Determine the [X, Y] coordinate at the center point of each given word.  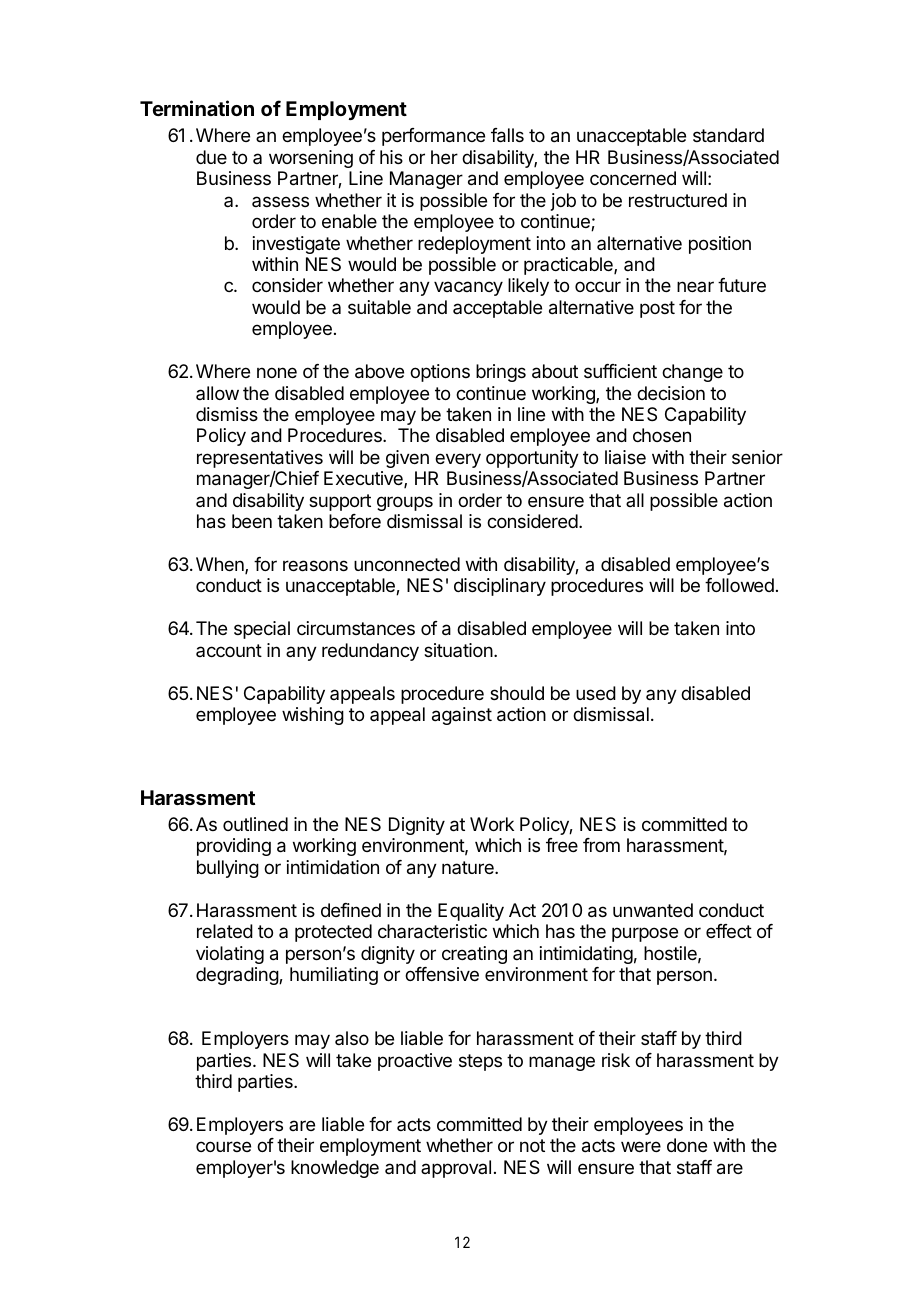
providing [234, 847]
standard [728, 135]
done [687, 1145]
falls [507, 135]
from [601, 845]
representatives [260, 460]
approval [456, 1169]
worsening [311, 159]
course [223, 1146]
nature [469, 867]
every [458, 460]
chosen [662, 435]
